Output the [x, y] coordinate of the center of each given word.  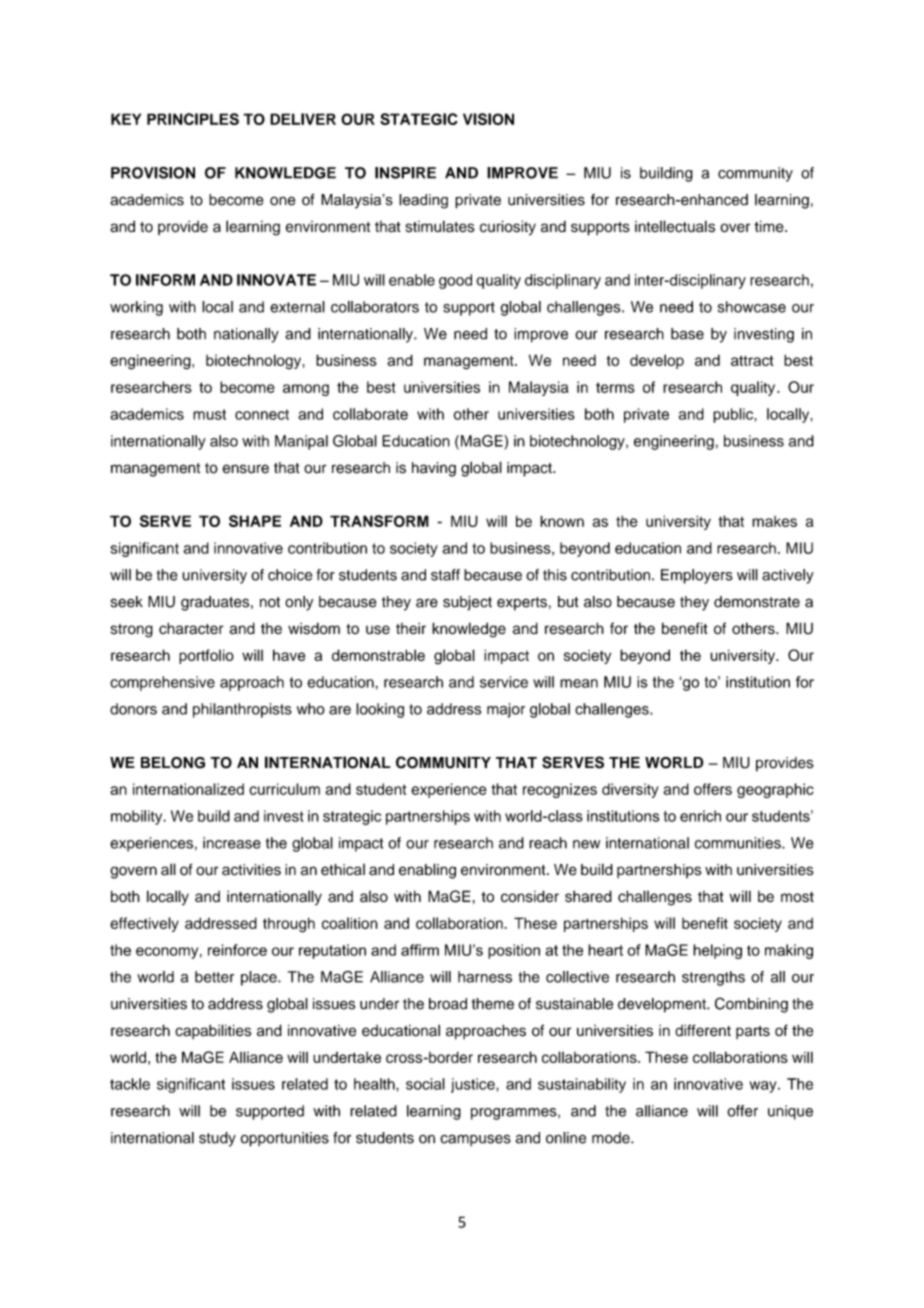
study [217, 1139]
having [434, 469]
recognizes [560, 790]
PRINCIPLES [193, 119]
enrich [700, 816]
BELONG [173, 763]
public [734, 415]
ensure [246, 469]
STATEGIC [419, 119]
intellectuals [675, 226]
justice [474, 1085]
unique [790, 1112]
